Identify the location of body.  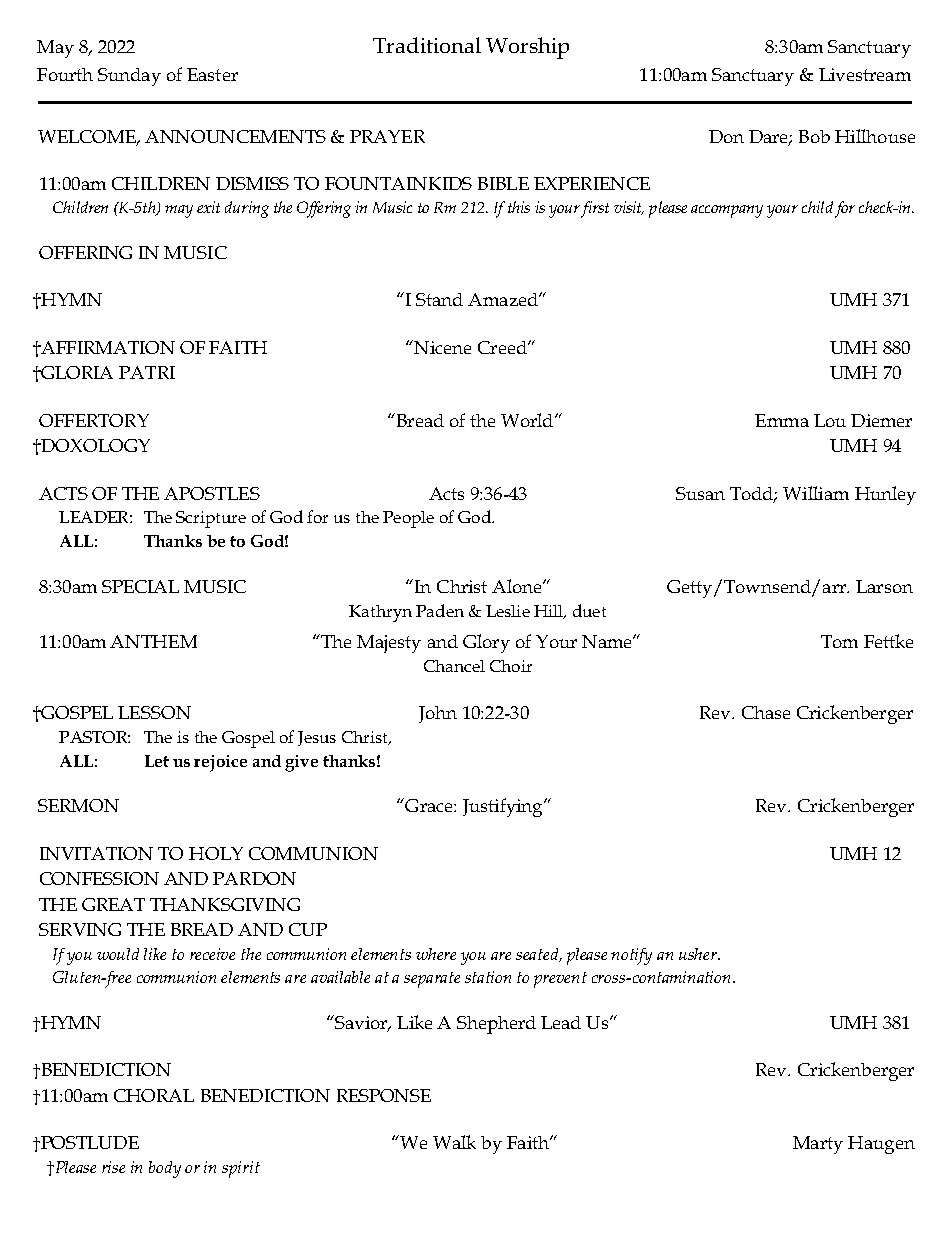
(165, 1169).
